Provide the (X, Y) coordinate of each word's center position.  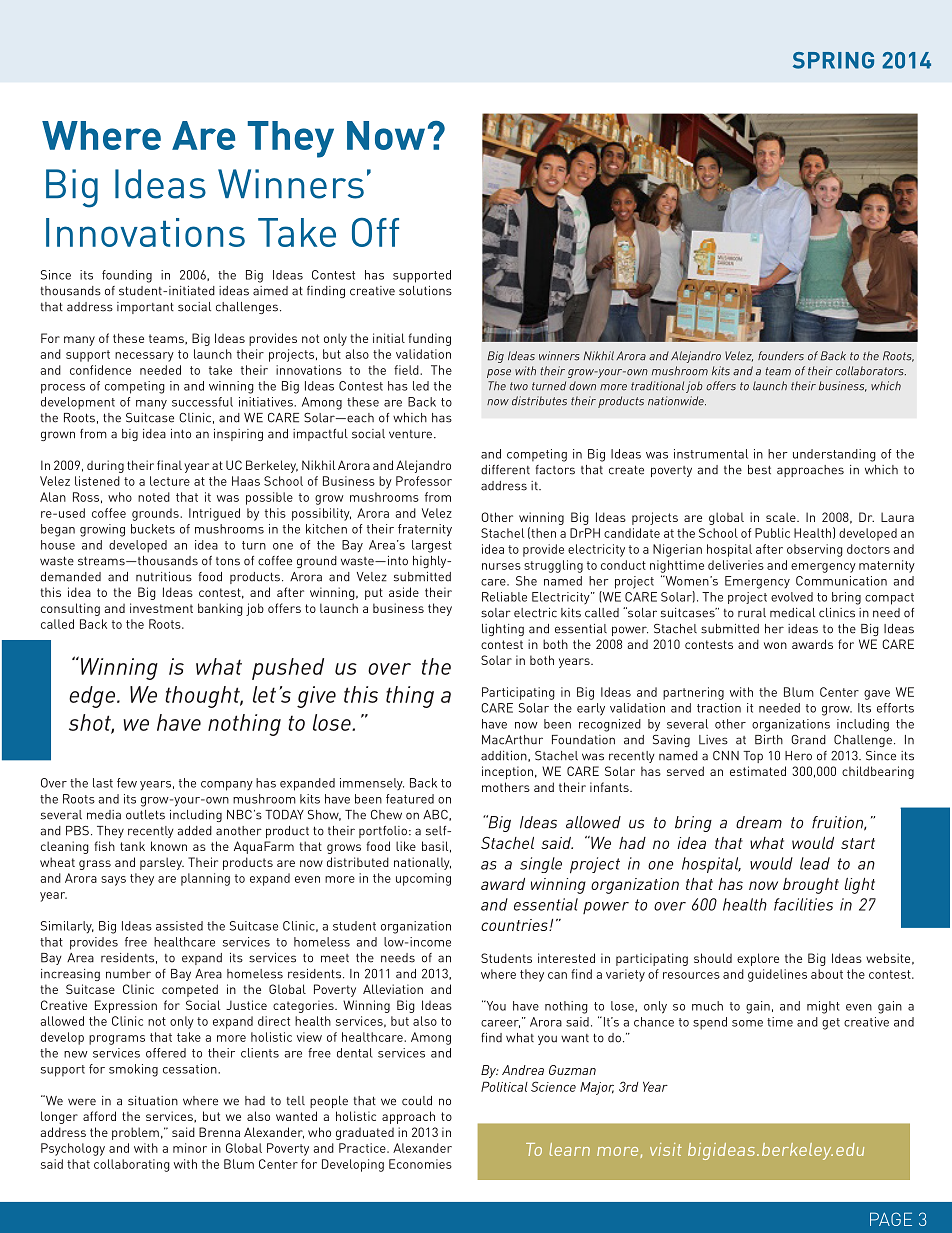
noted (154, 497)
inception (507, 772)
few (127, 783)
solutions (425, 291)
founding (127, 276)
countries (515, 925)
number (128, 974)
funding (429, 339)
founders (781, 356)
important (145, 308)
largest (432, 546)
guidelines (777, 975)
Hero (798, 756)
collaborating (132, 1165)
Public (772, 533)
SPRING (833, 60)
